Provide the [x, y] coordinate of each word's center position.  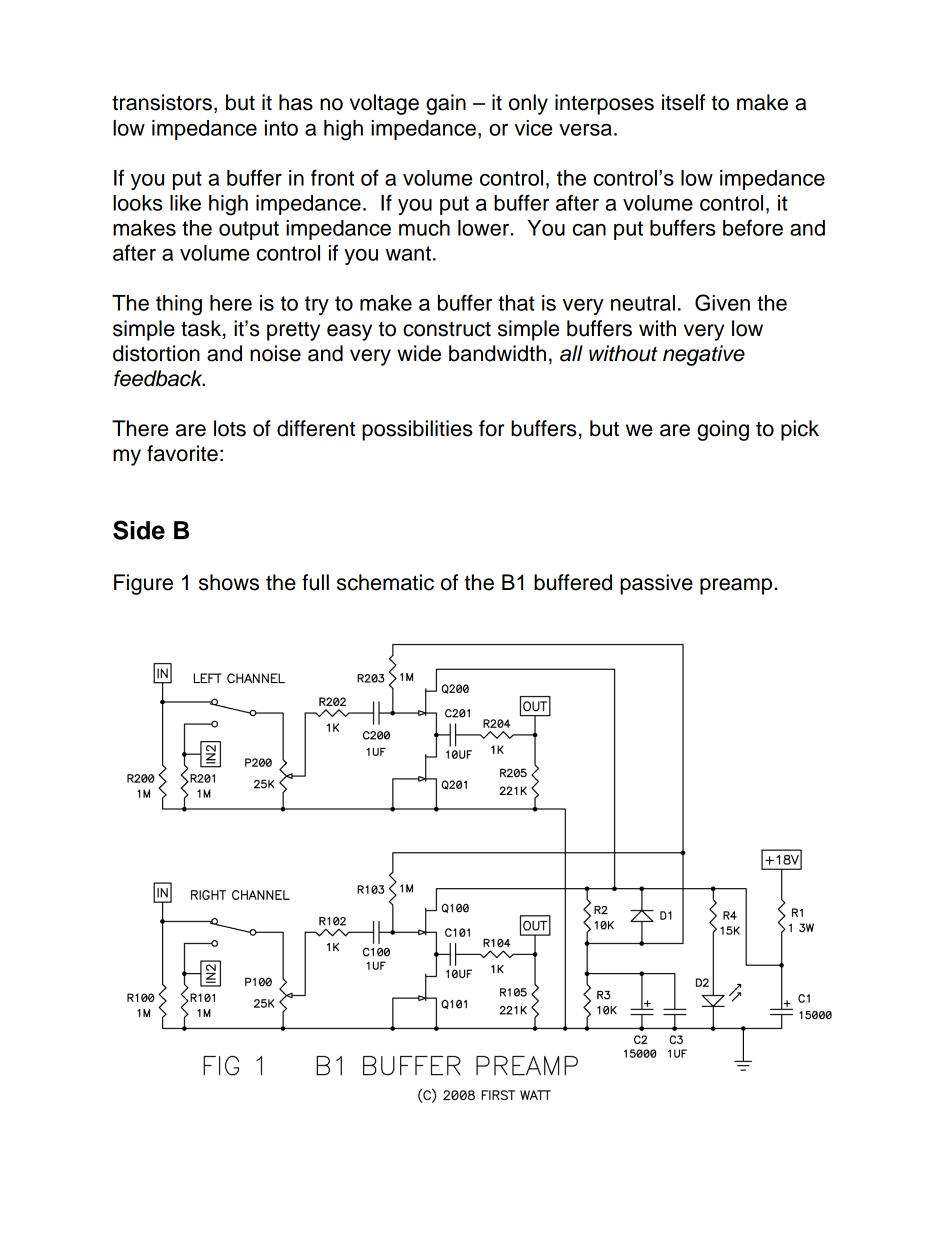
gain [446, 104]
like [185, 203]
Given [722, 302]
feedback [159, 378]
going [723, 430]
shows [229, 582]
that [516, 303]
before [753, 227]
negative [704, 355]
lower [485, 228]
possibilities [417, 430]
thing [179, 305]
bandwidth [497, 353]
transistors [162, 102]
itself [683, 102]
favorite [182, 453]
